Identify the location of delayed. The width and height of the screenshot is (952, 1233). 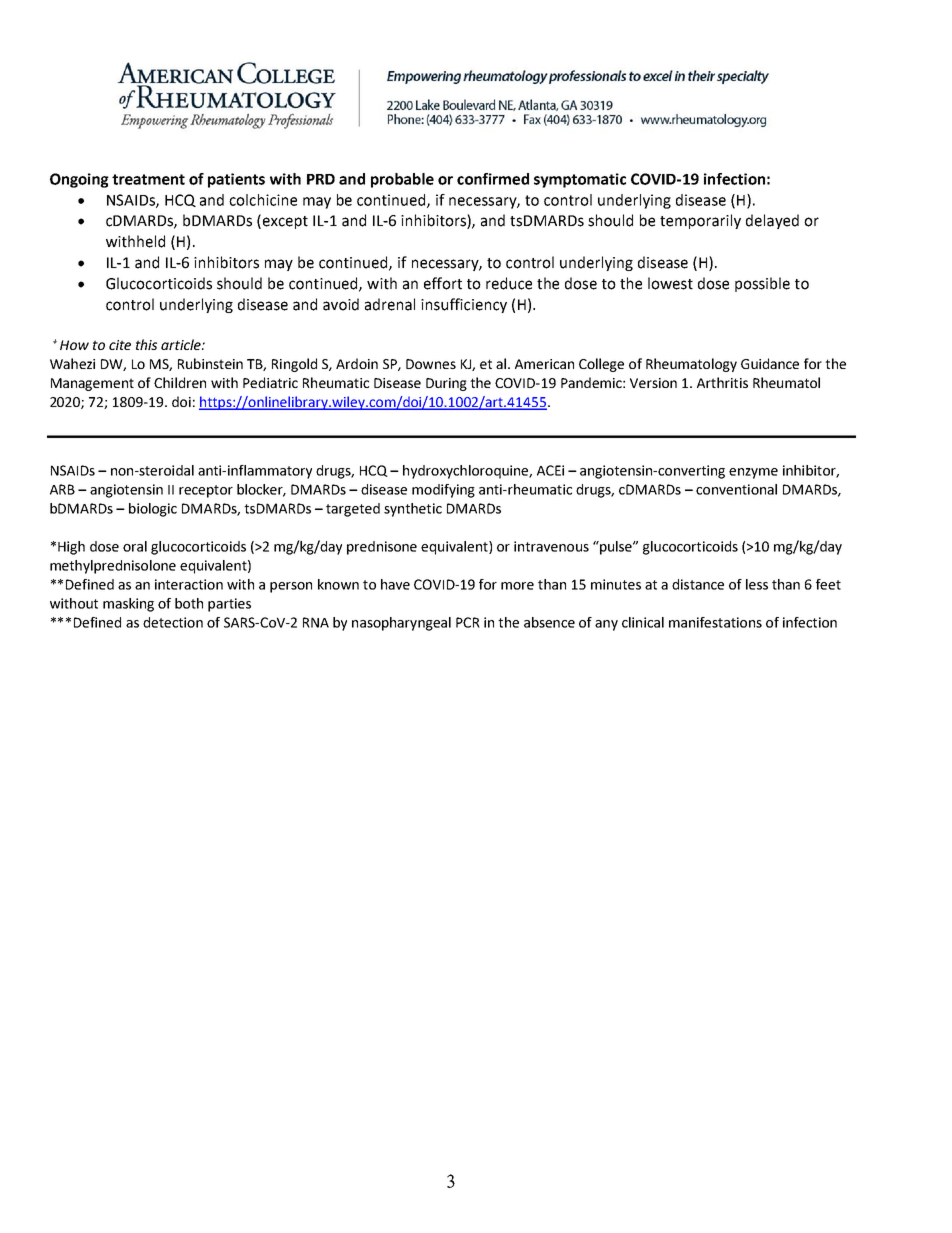
(772, 221).
